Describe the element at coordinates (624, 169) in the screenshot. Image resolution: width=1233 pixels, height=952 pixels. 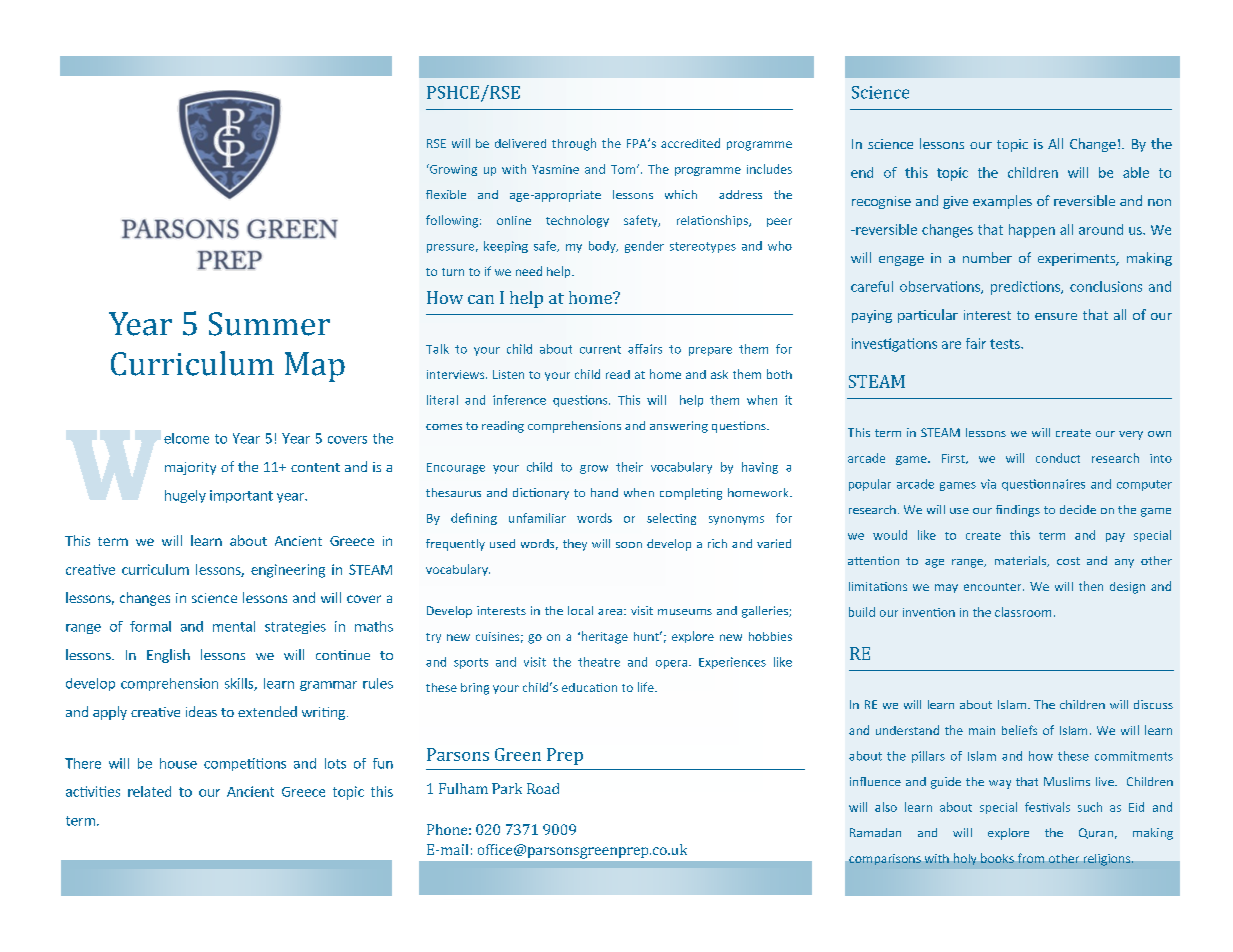
I see `Tom` at that location.
